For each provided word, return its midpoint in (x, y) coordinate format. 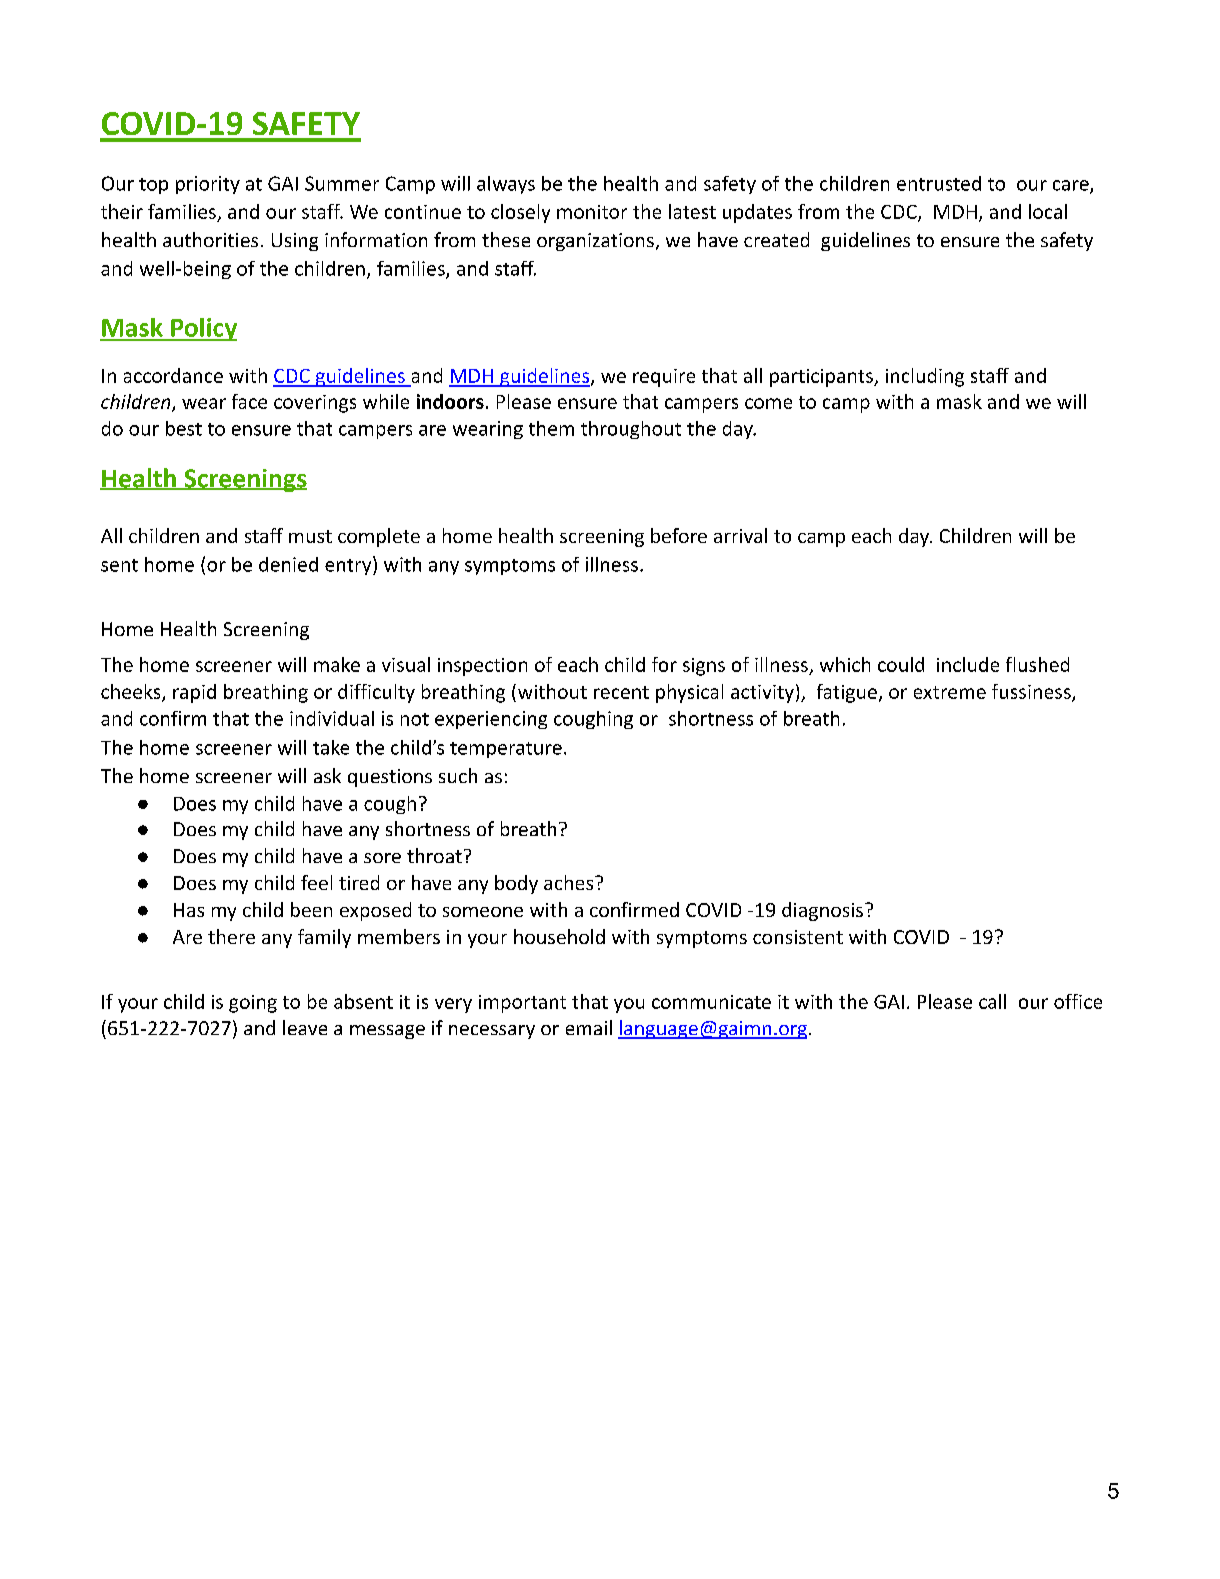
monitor (592, 212)
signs (704, 667)
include (968, 664)
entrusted (939, 183)
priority (208, 185)
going (253, 1004)
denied (288, 564)
